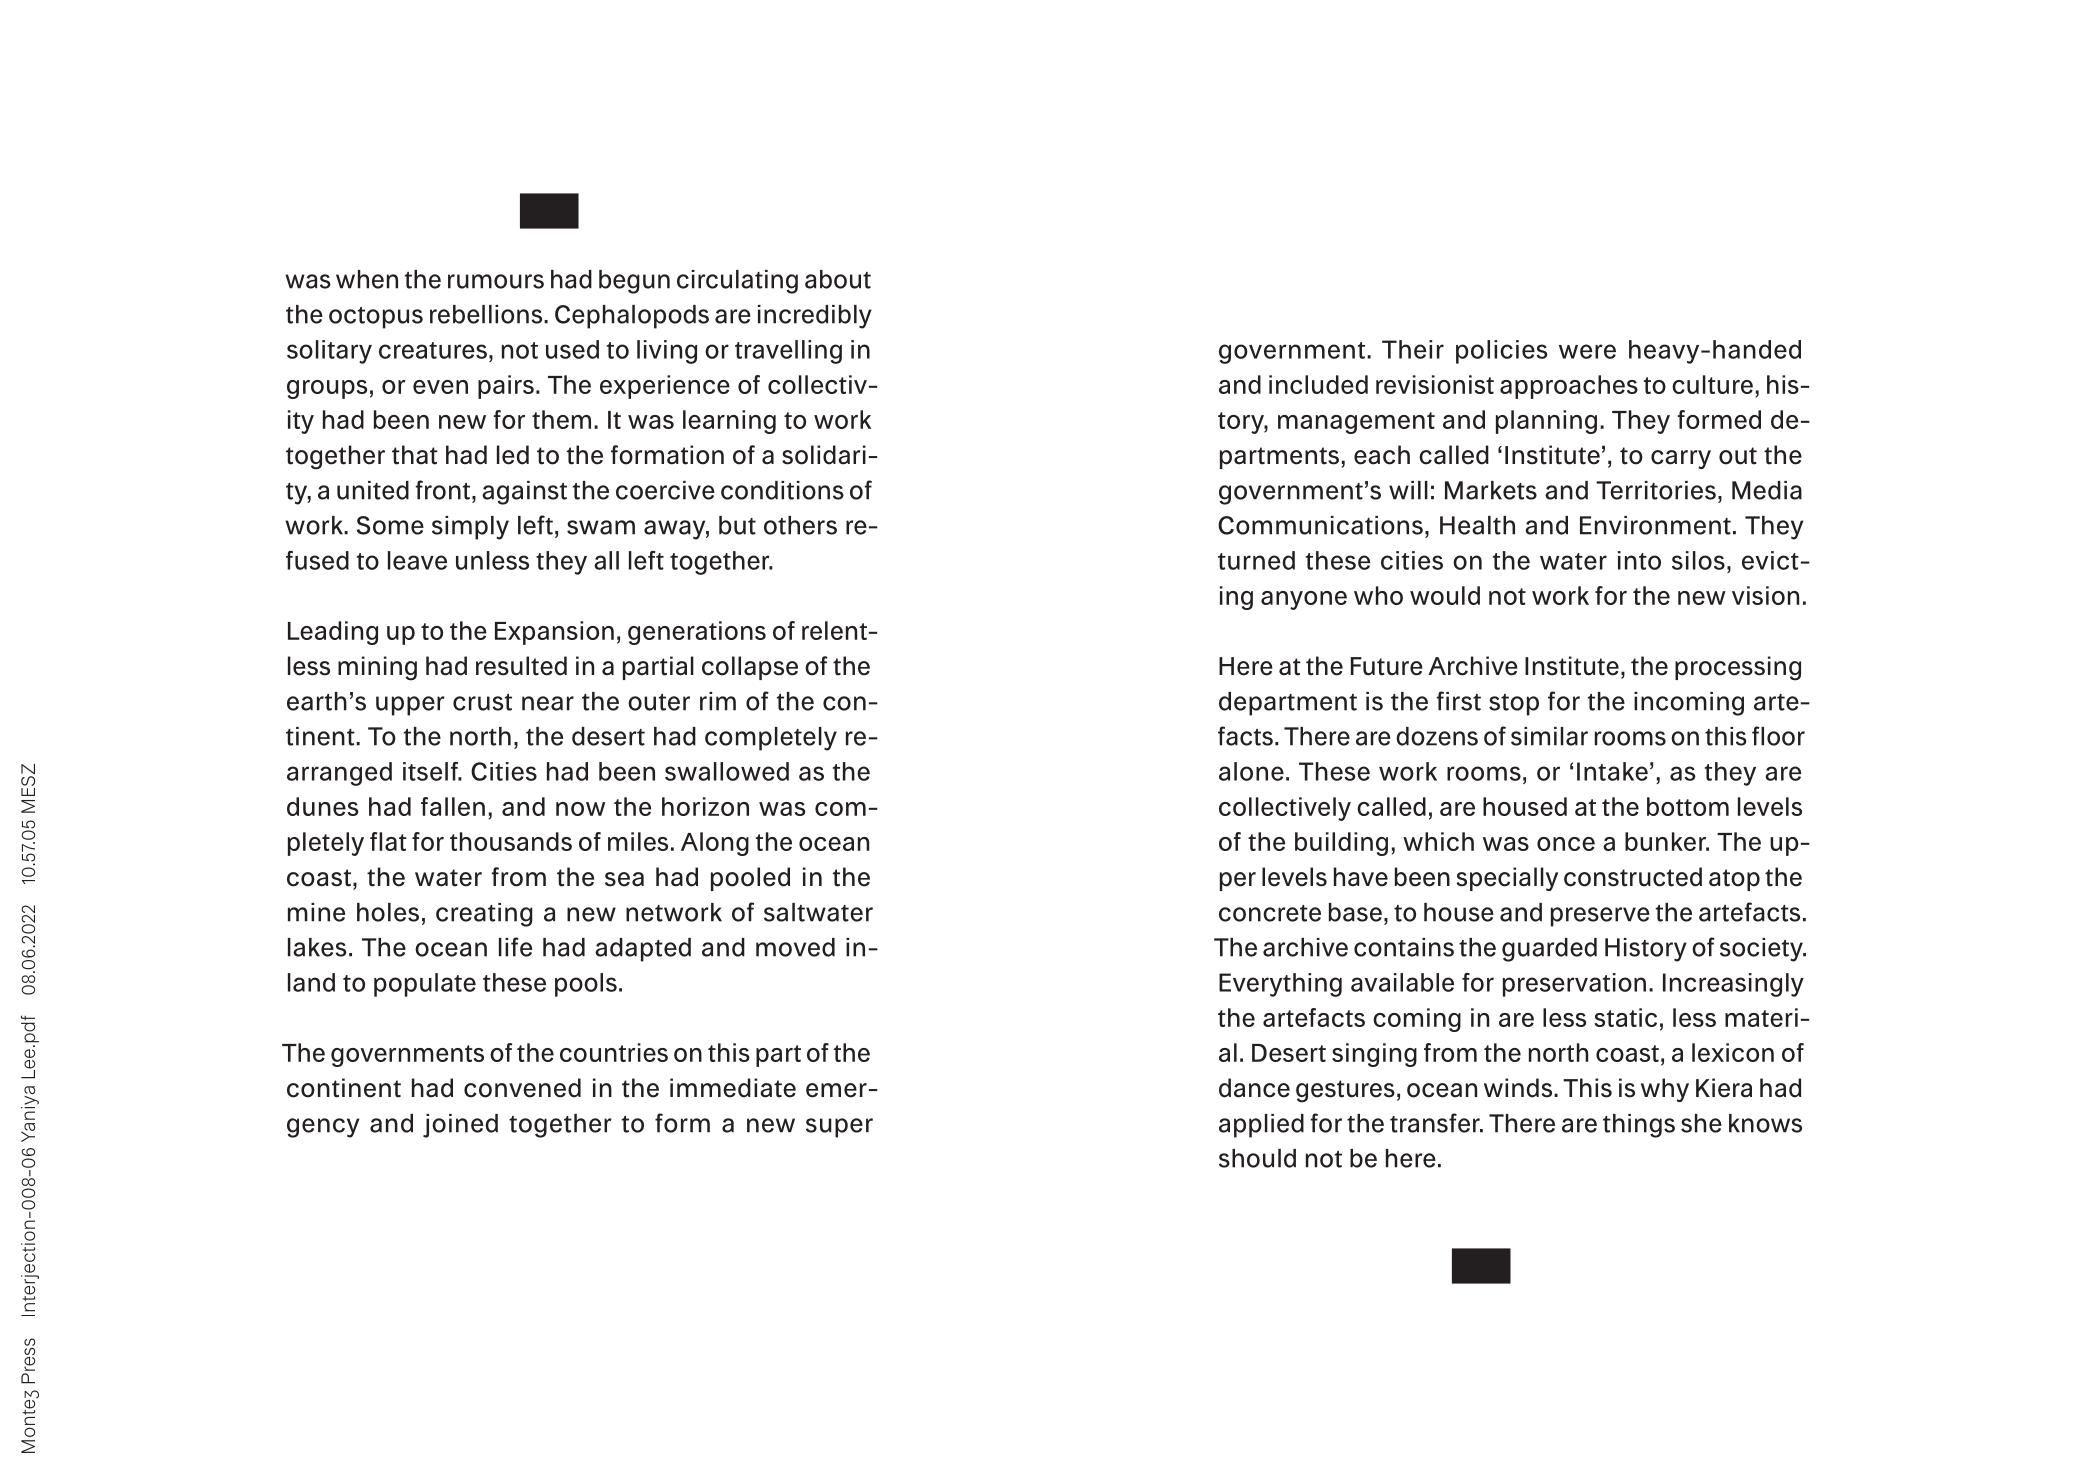 Image resolution: width=2089 pixels, height=1477 pixels. What do you see at coordinates (487, 314) in the document?
I see `rebellions` at bounding box center [487, 314].
